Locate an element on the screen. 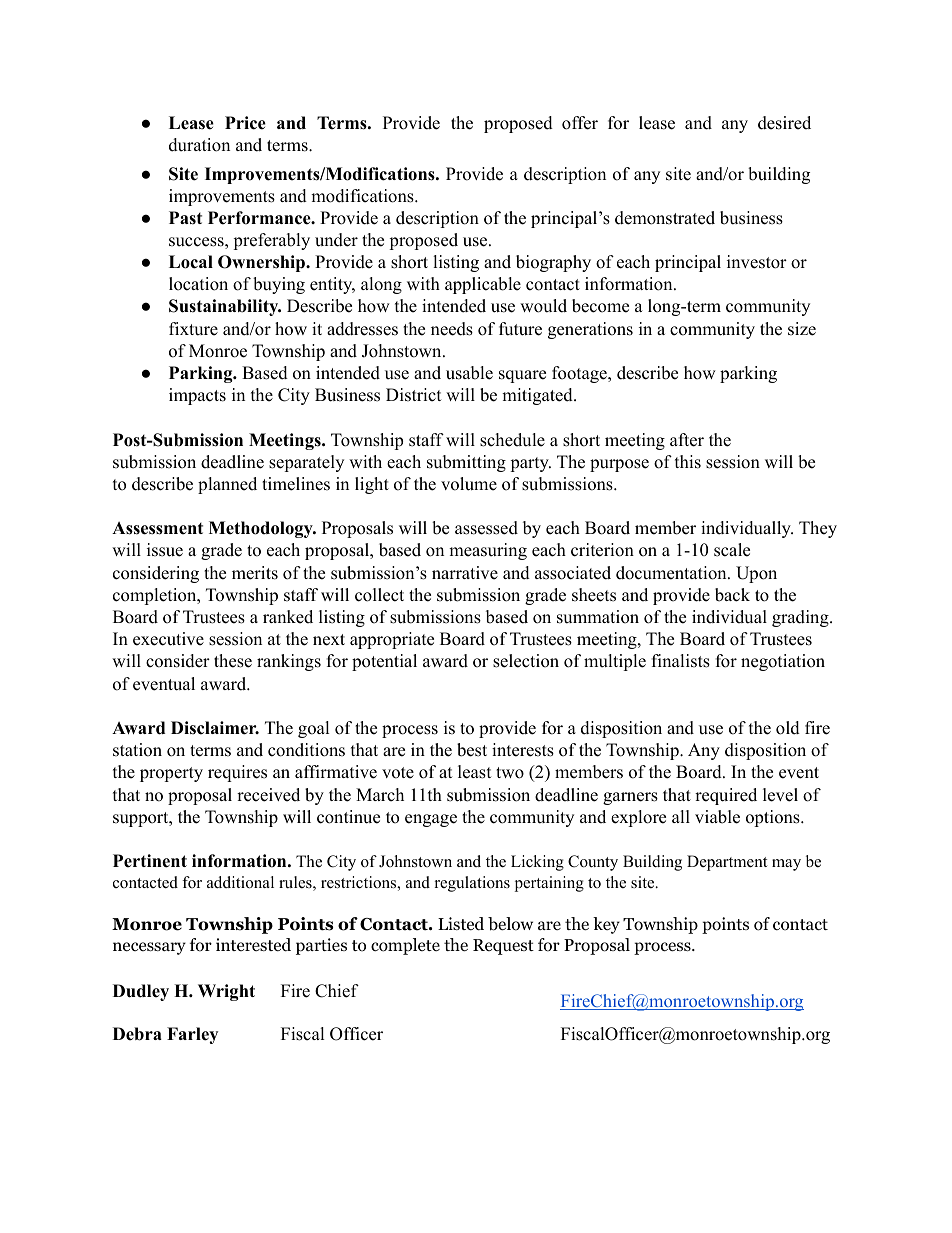  offer is located at coordinates (580, 123).
